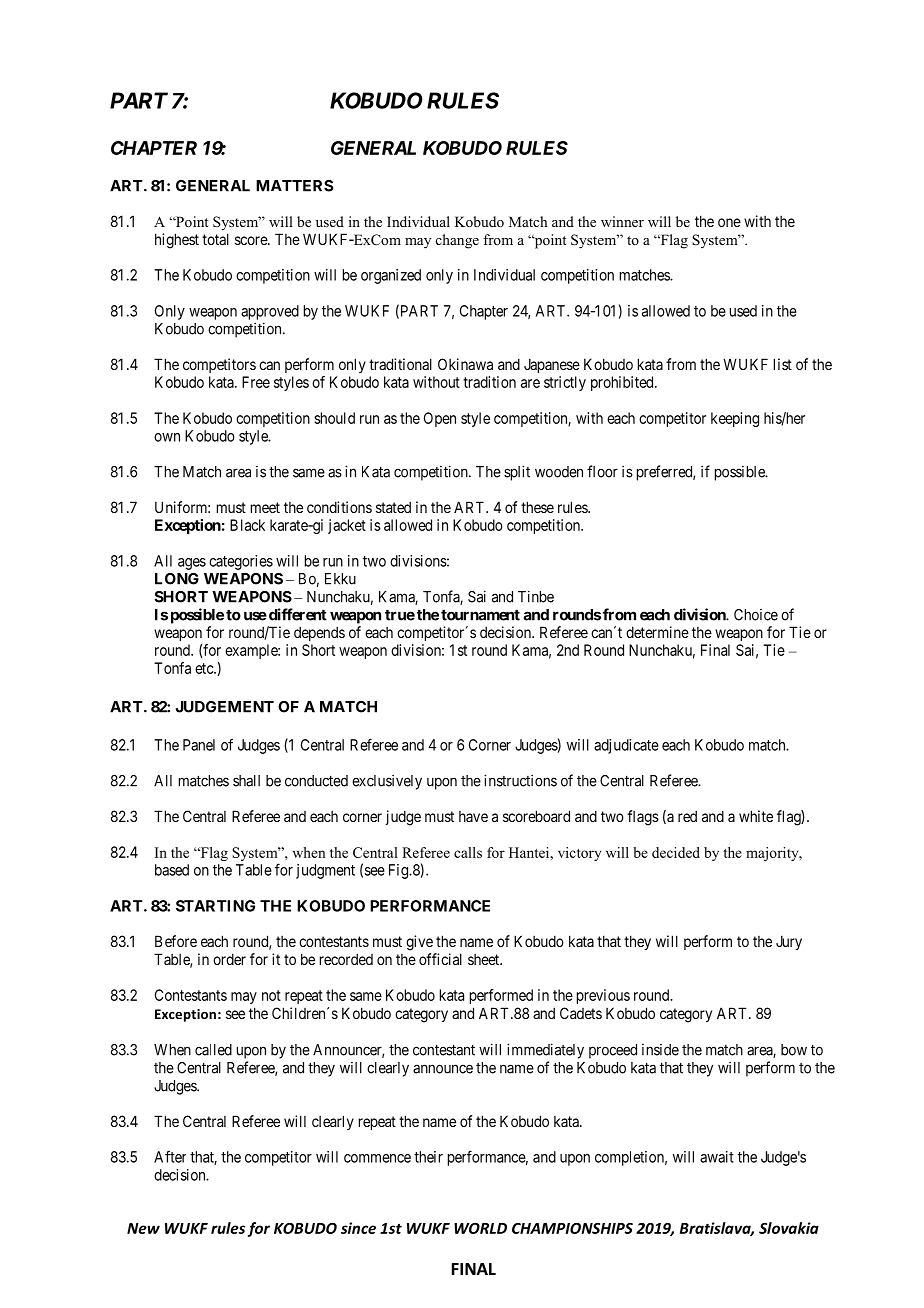 The height and width of the page is (1308, 924). Describe the element at coordinates (457, 241) in the page. I see `change` at that location.
